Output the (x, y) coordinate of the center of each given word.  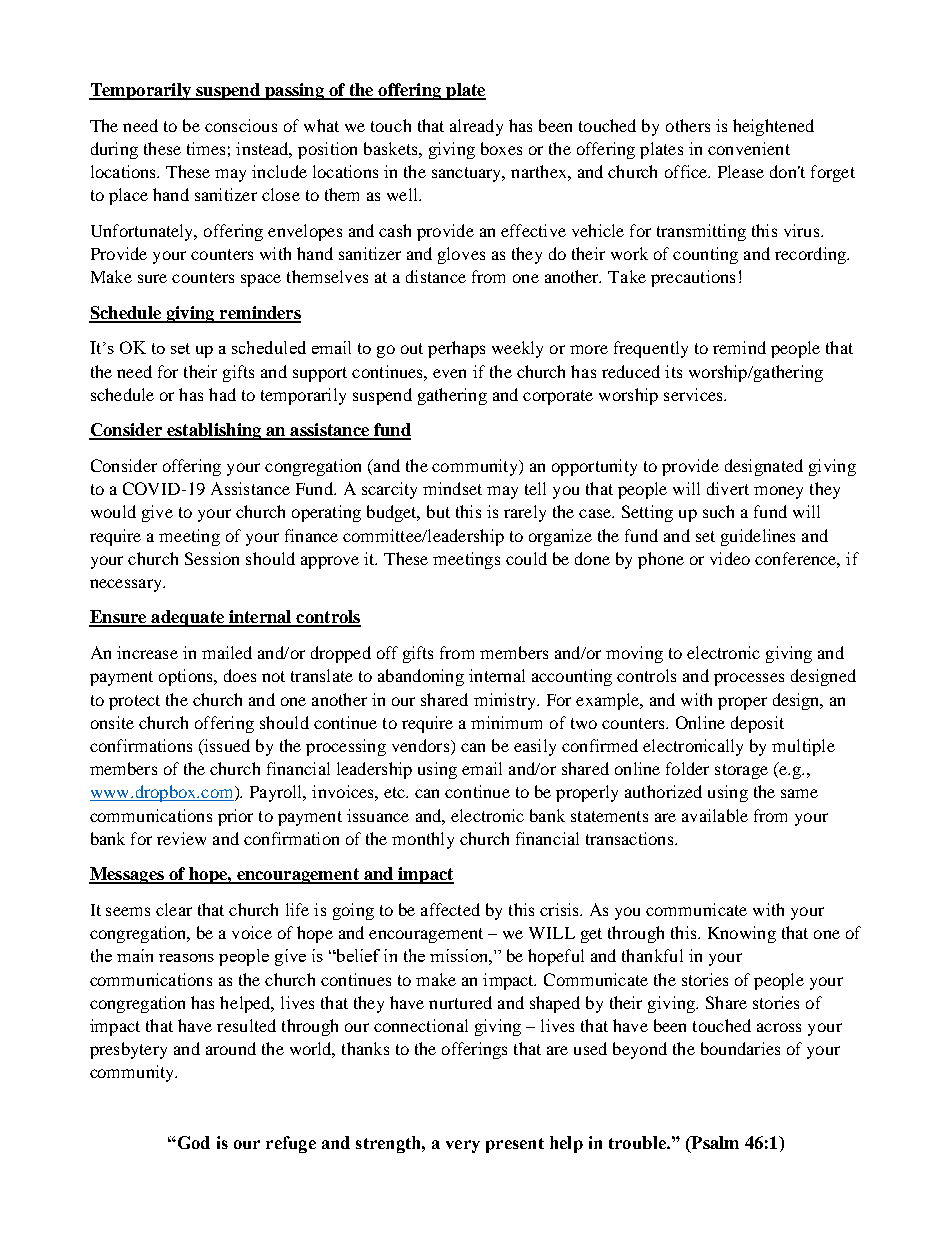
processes (749, 679)
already (476, 127)
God (192, 1142)
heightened (773, 127)
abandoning (421, 677)
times (206, 148)
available (715, 815)
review (181, 838)
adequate (187, 618)
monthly (423, 840)
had (222, 394)
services (694, 394)
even (449, 373)
